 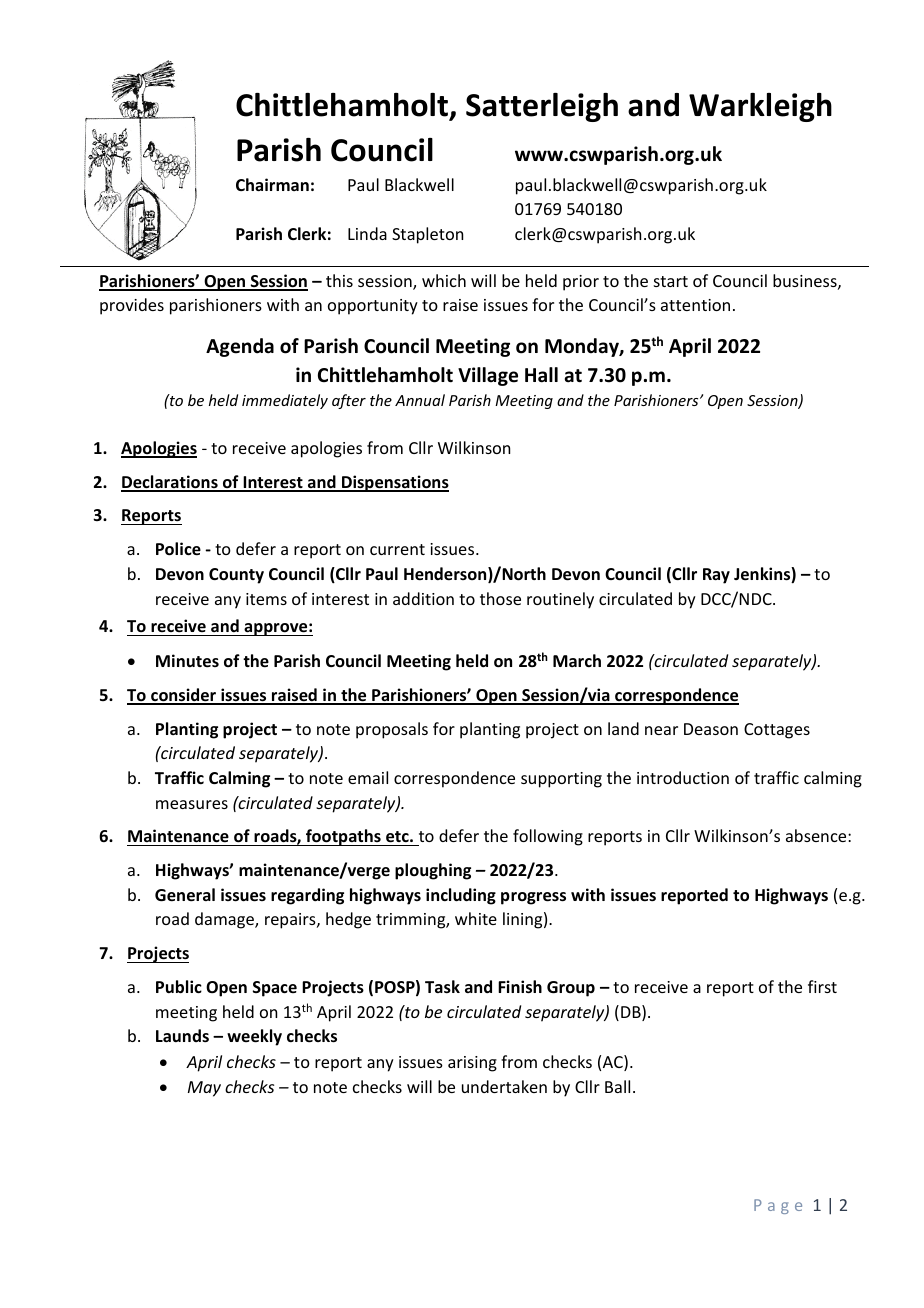 What do you see at coordinates (204, 1089) in the image?
I see `May` at bounding box center [204, 1089].
